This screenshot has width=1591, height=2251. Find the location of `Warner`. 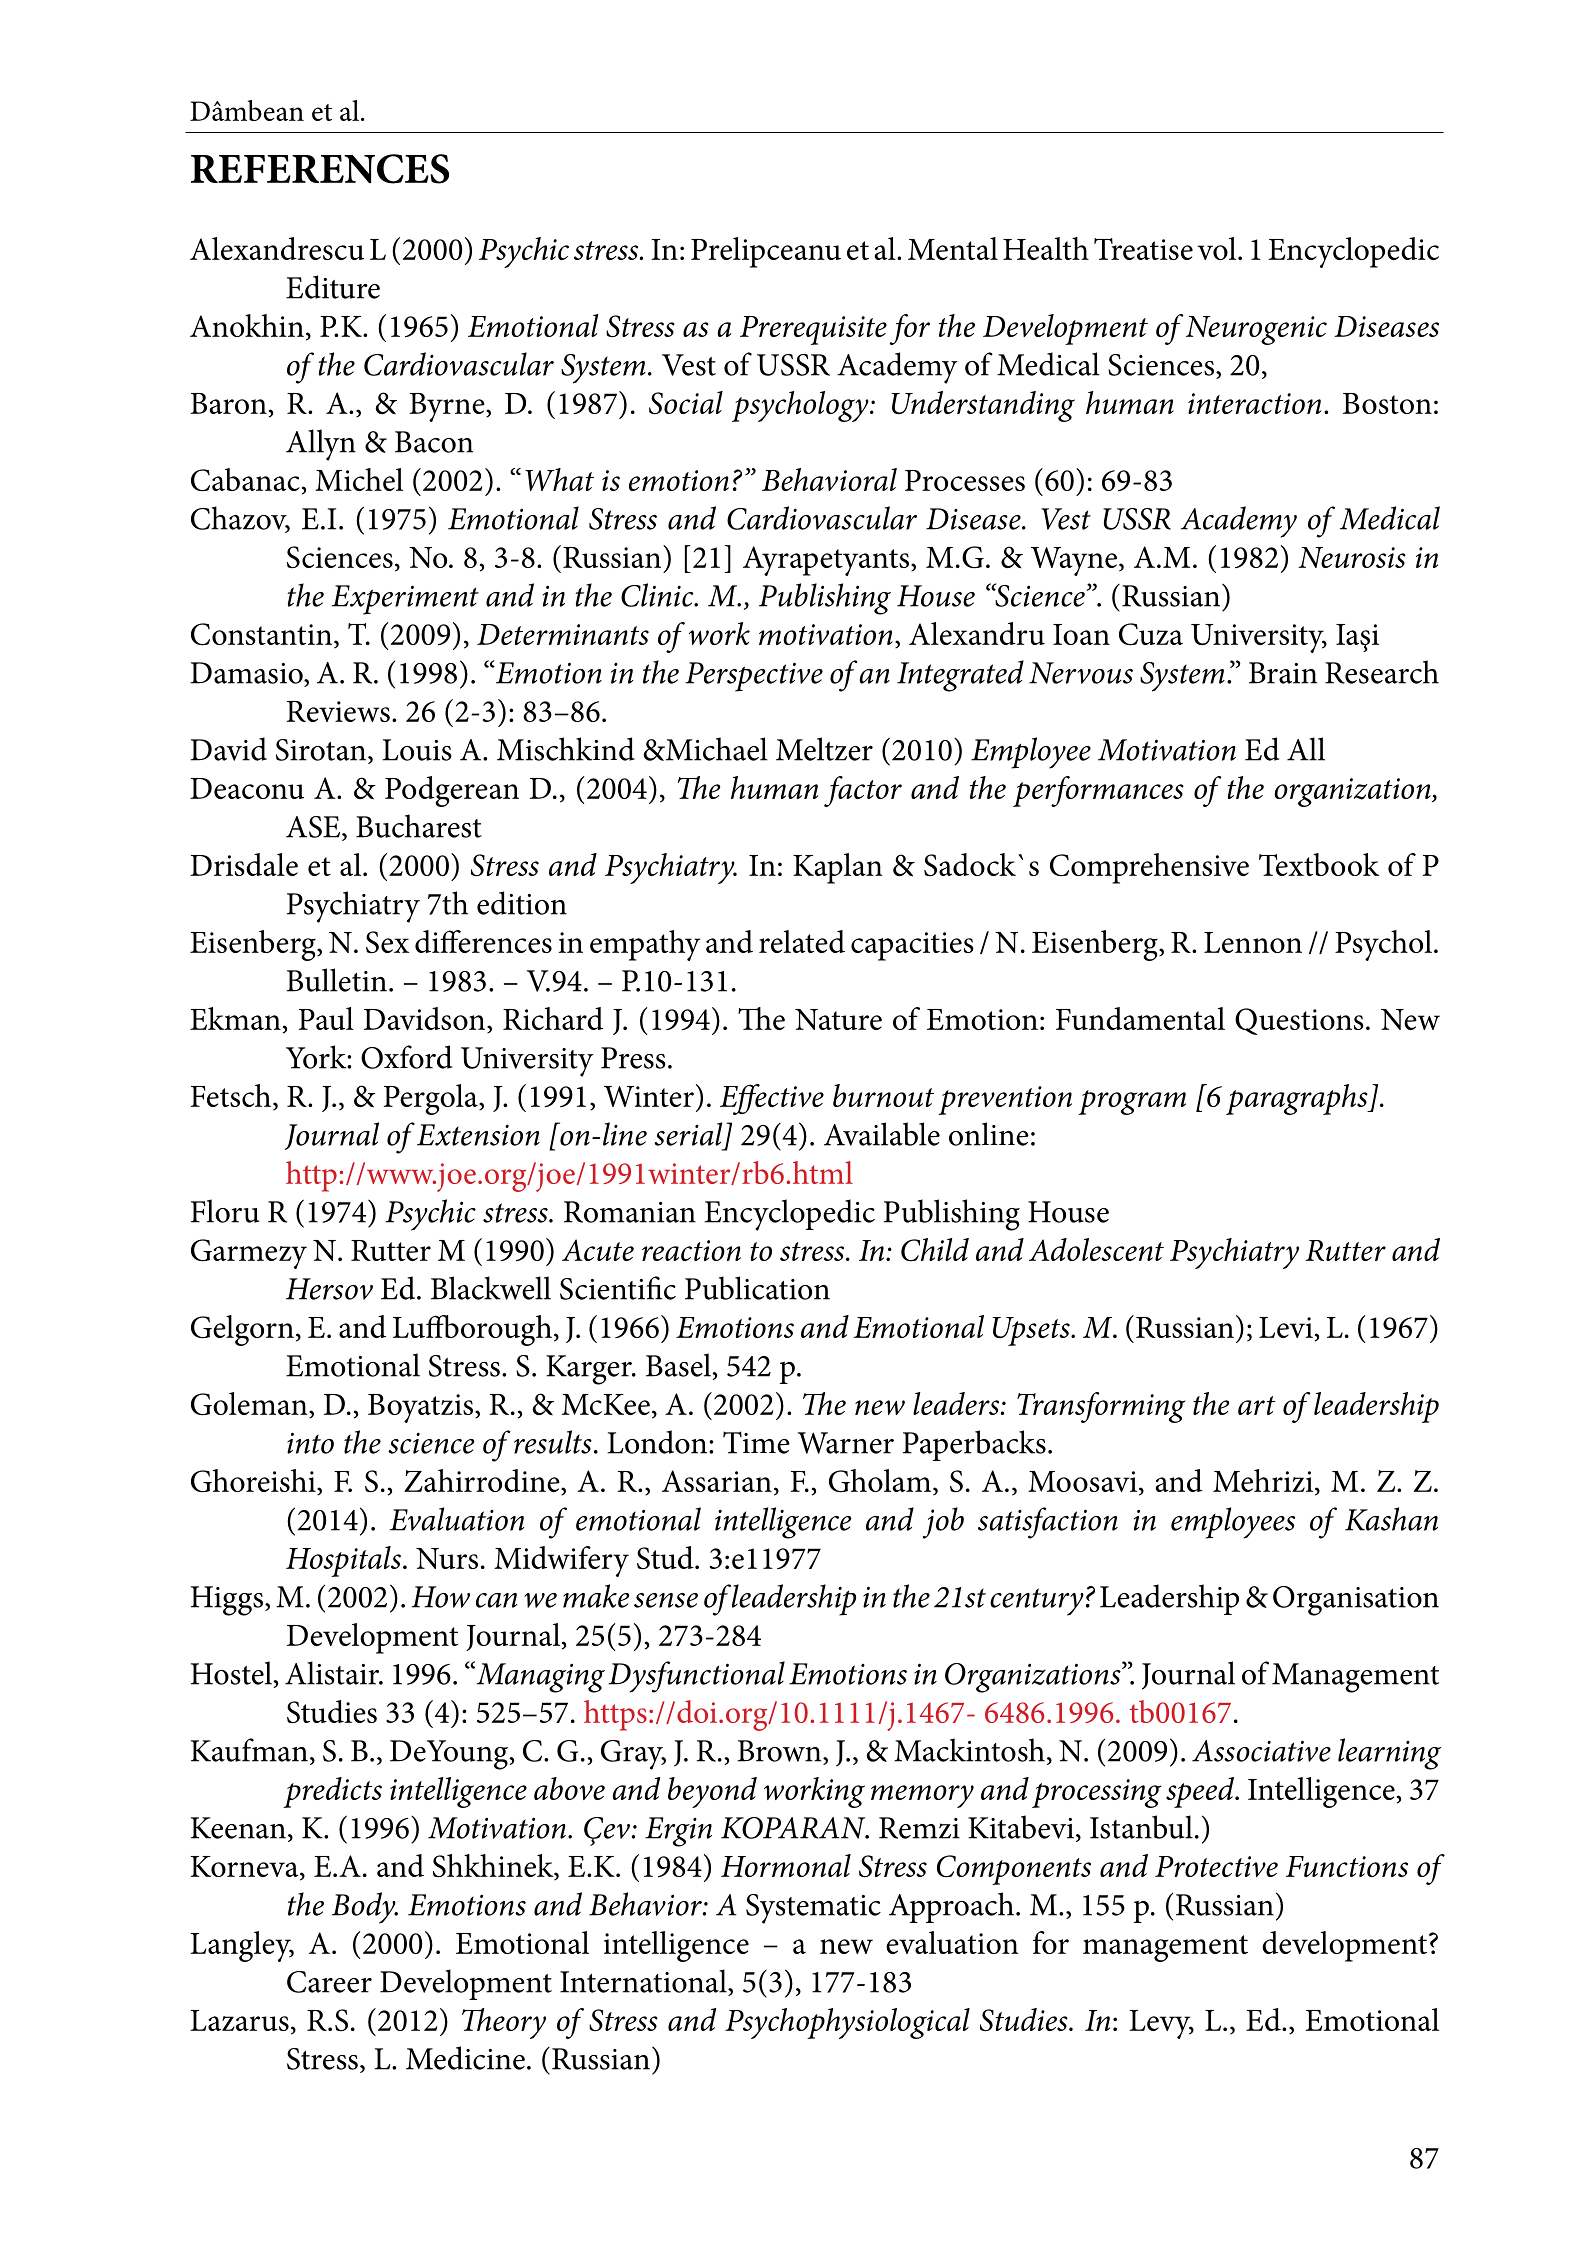

Warner is located at coordinates (846, 1443).
